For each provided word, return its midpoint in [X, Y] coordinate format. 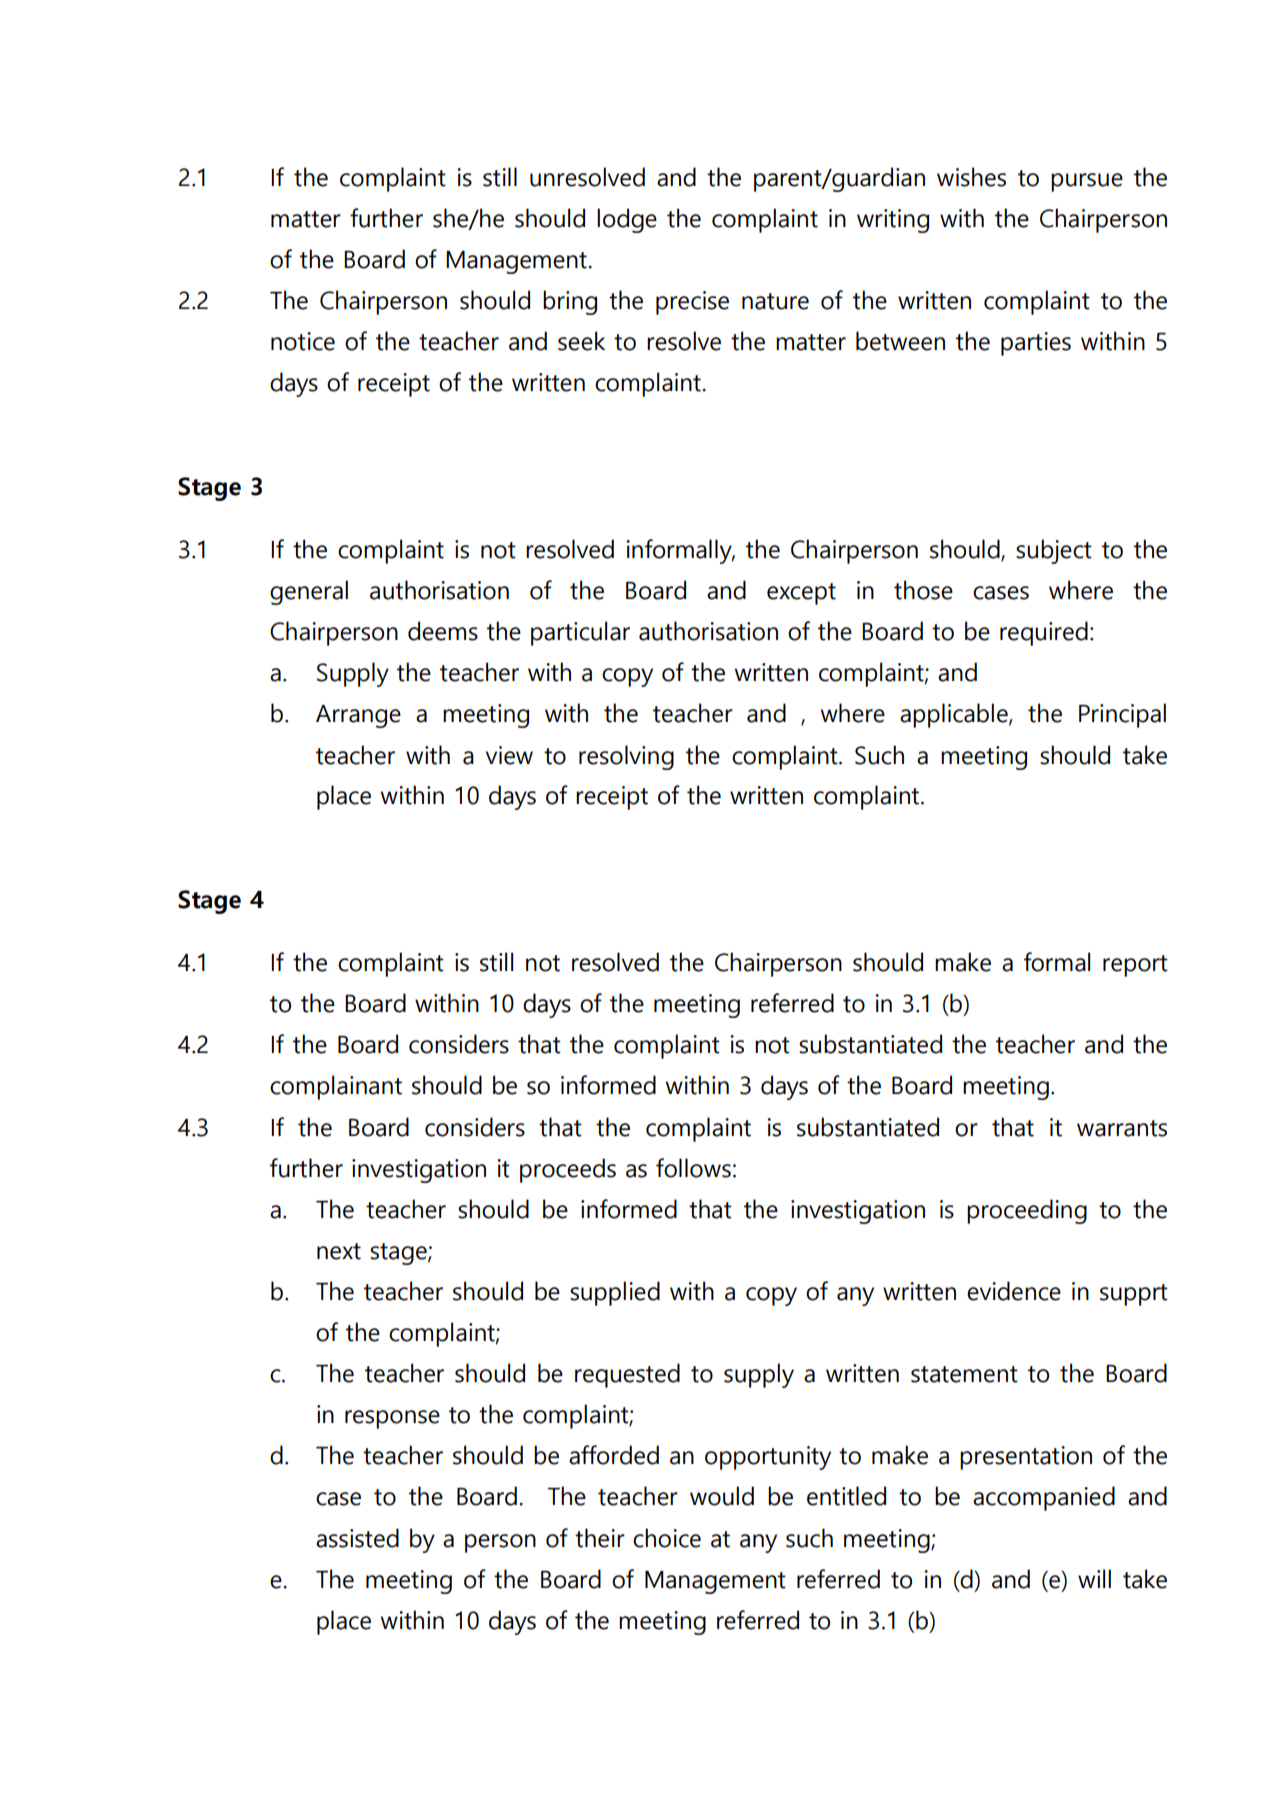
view [509, 755]
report [1135, 966]
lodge [627, 220]
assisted [357, 1538]
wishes [971, 177]
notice [303, 341]
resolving [626, 757]
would [722, 1496]
